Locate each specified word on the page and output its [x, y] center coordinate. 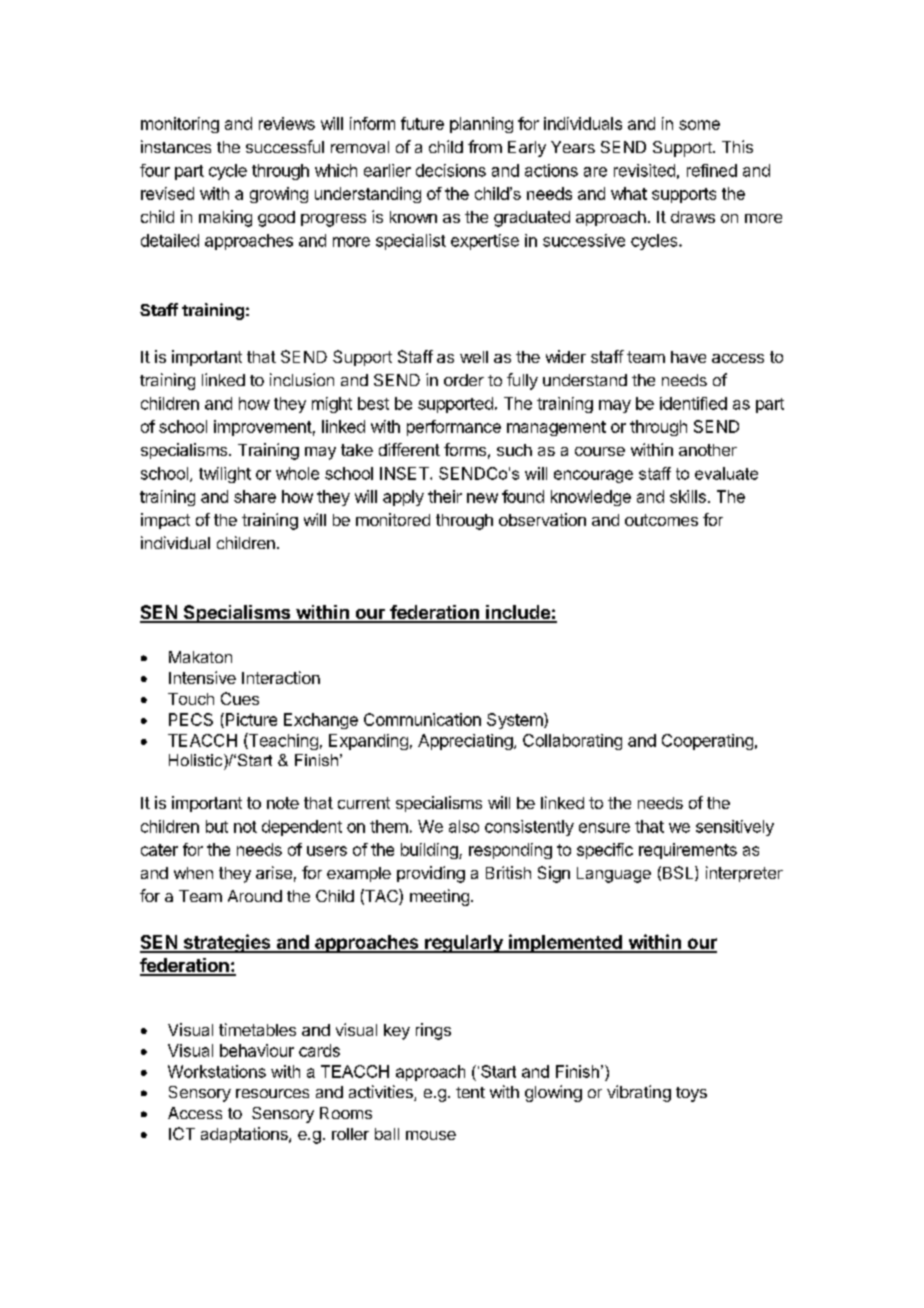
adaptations [245, 1135]
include [518, 613]
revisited [644, 170]
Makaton [200, 657]
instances [176, 146]
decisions [451, 170]
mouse [431, 1135]
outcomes [661, 520]
